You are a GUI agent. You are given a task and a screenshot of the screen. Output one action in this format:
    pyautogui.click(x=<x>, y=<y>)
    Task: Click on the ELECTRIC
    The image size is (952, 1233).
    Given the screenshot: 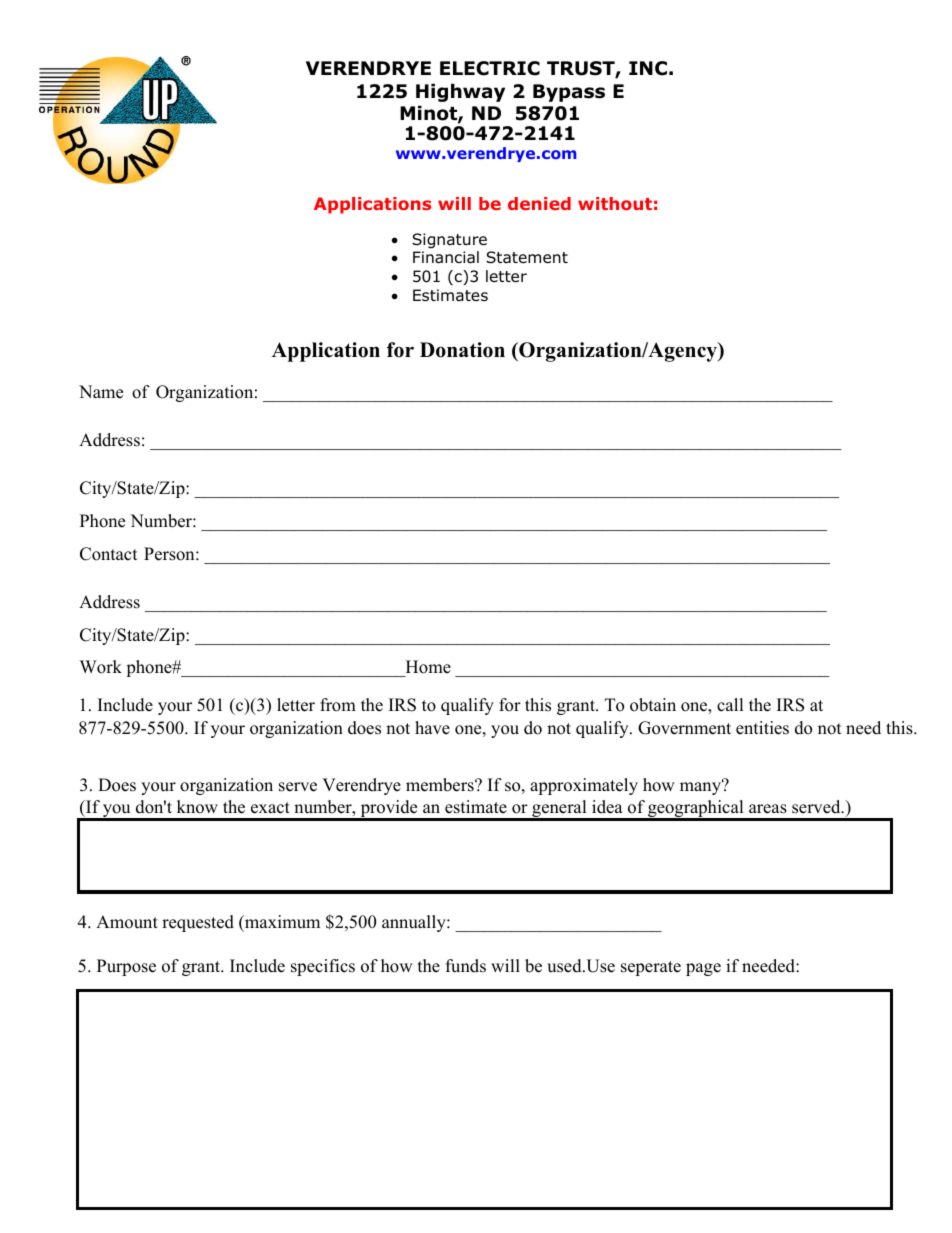 What is the action you would take?
    pyautogui.click(x=490, y=68)
